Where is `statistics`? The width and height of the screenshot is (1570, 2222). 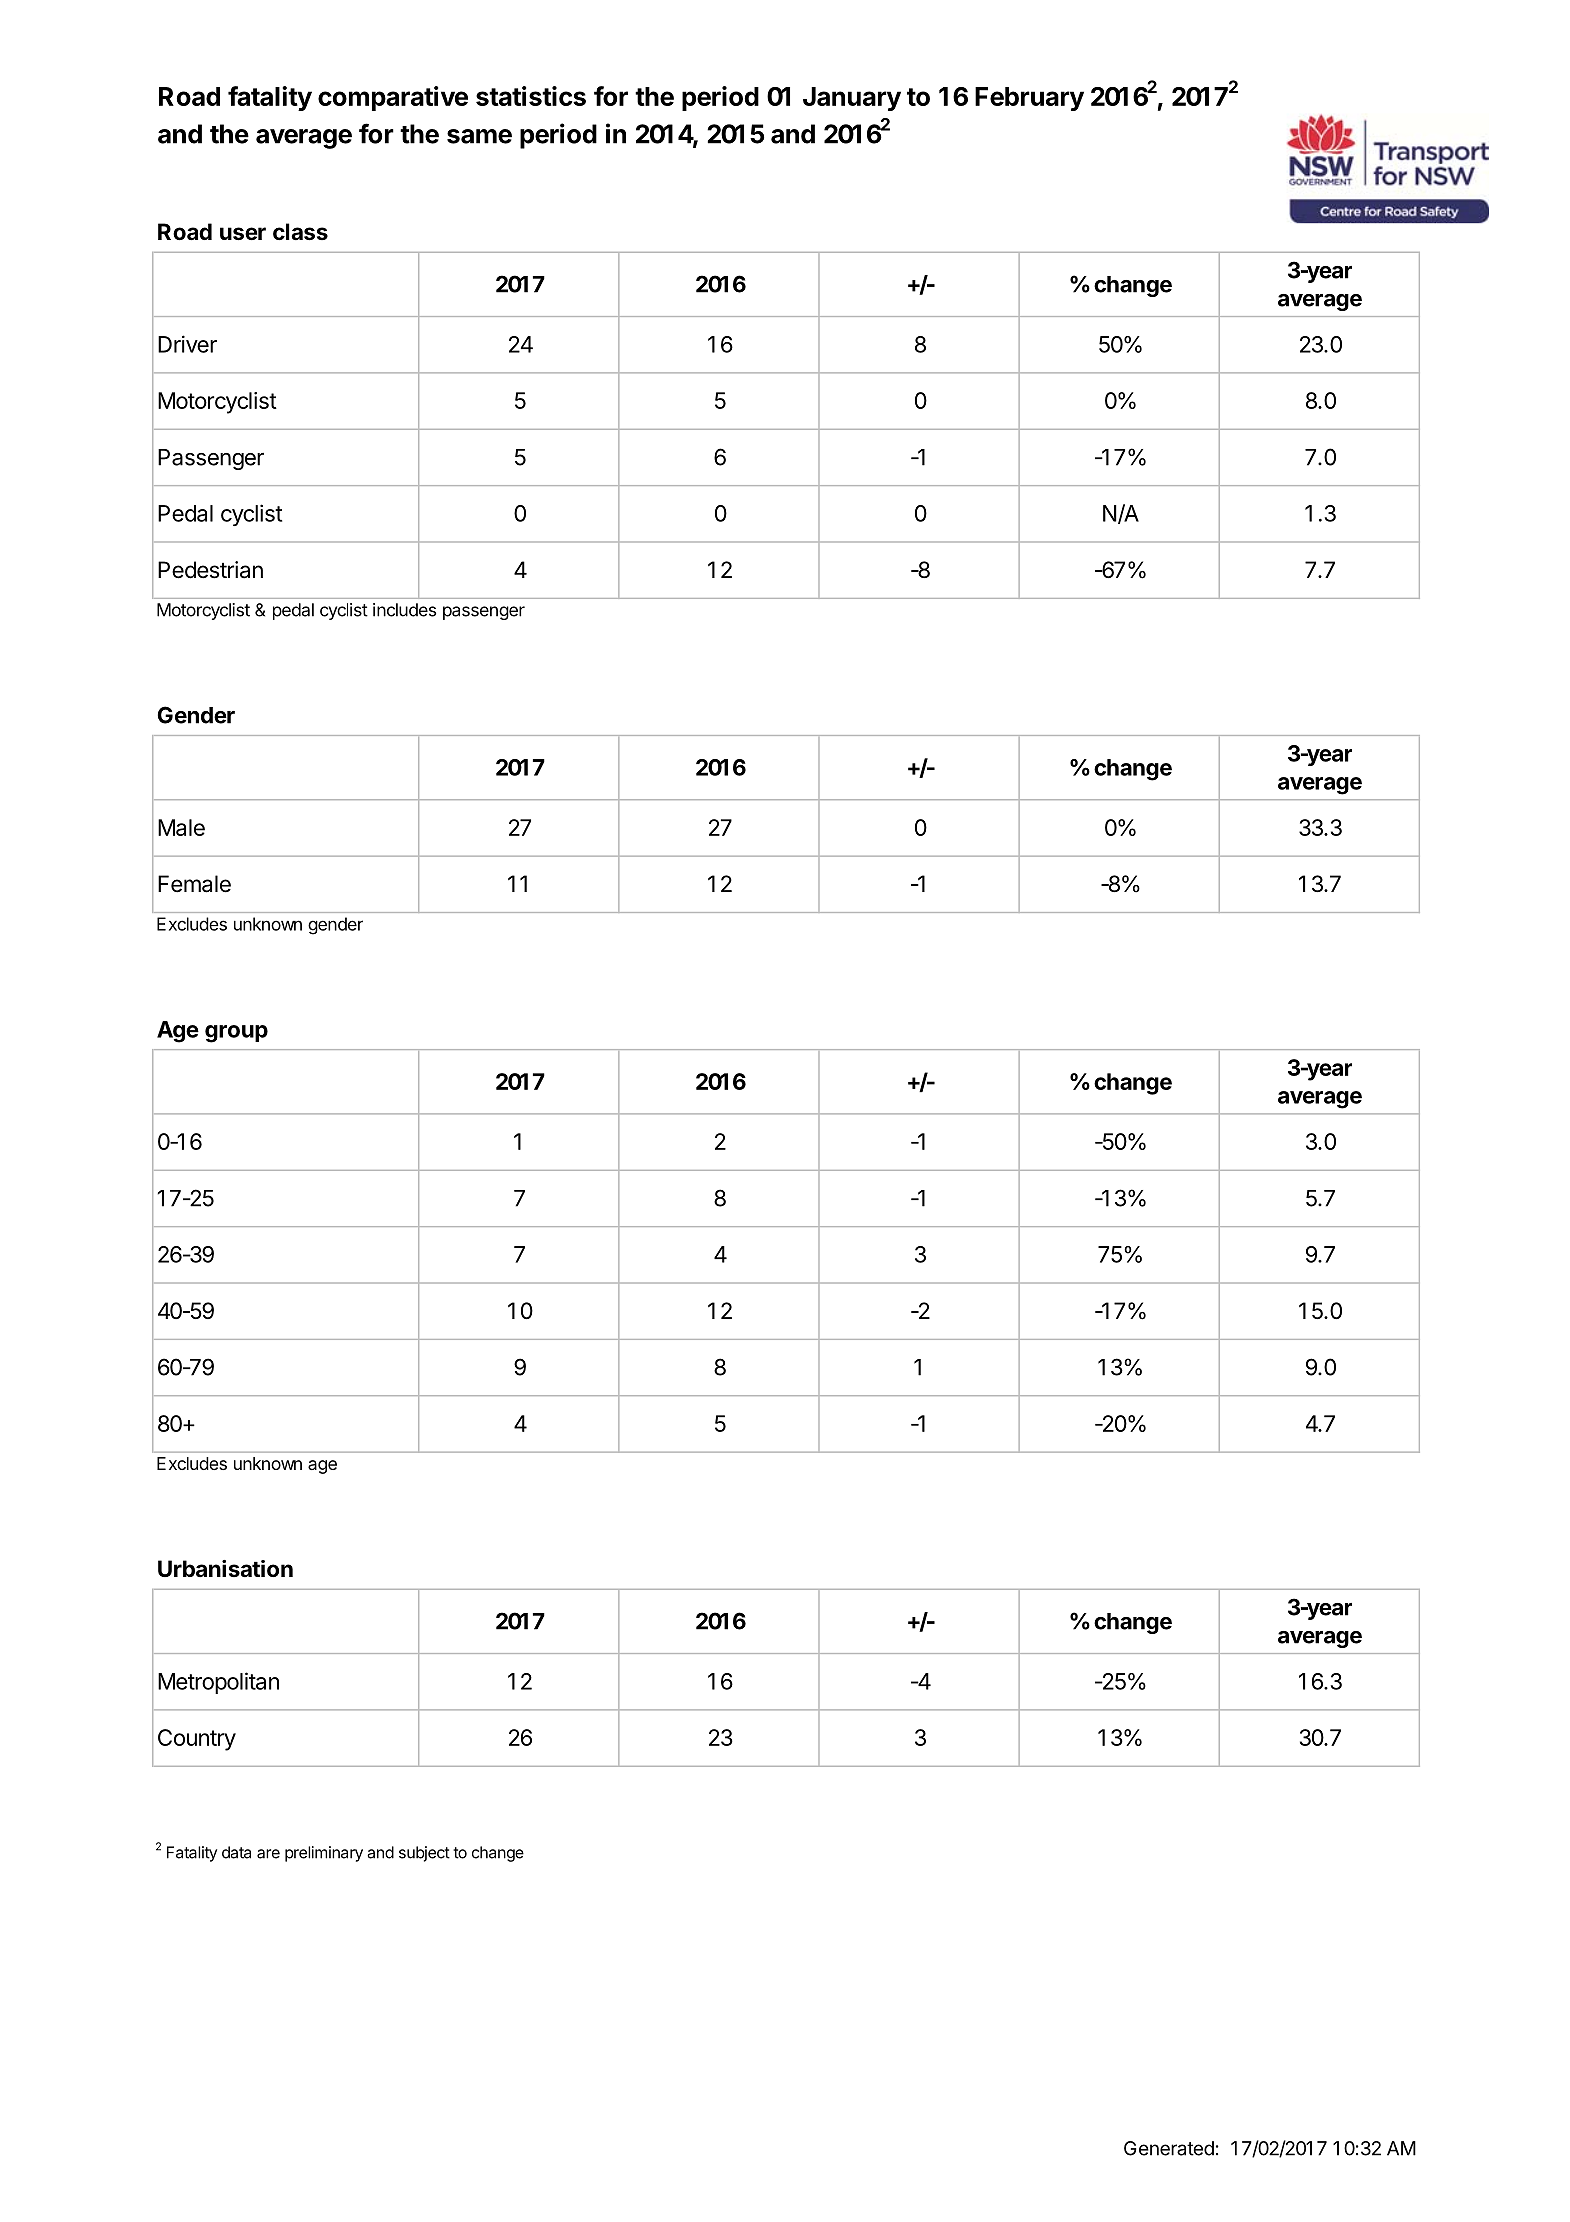
statistics is located at coordinates (531, 96).
